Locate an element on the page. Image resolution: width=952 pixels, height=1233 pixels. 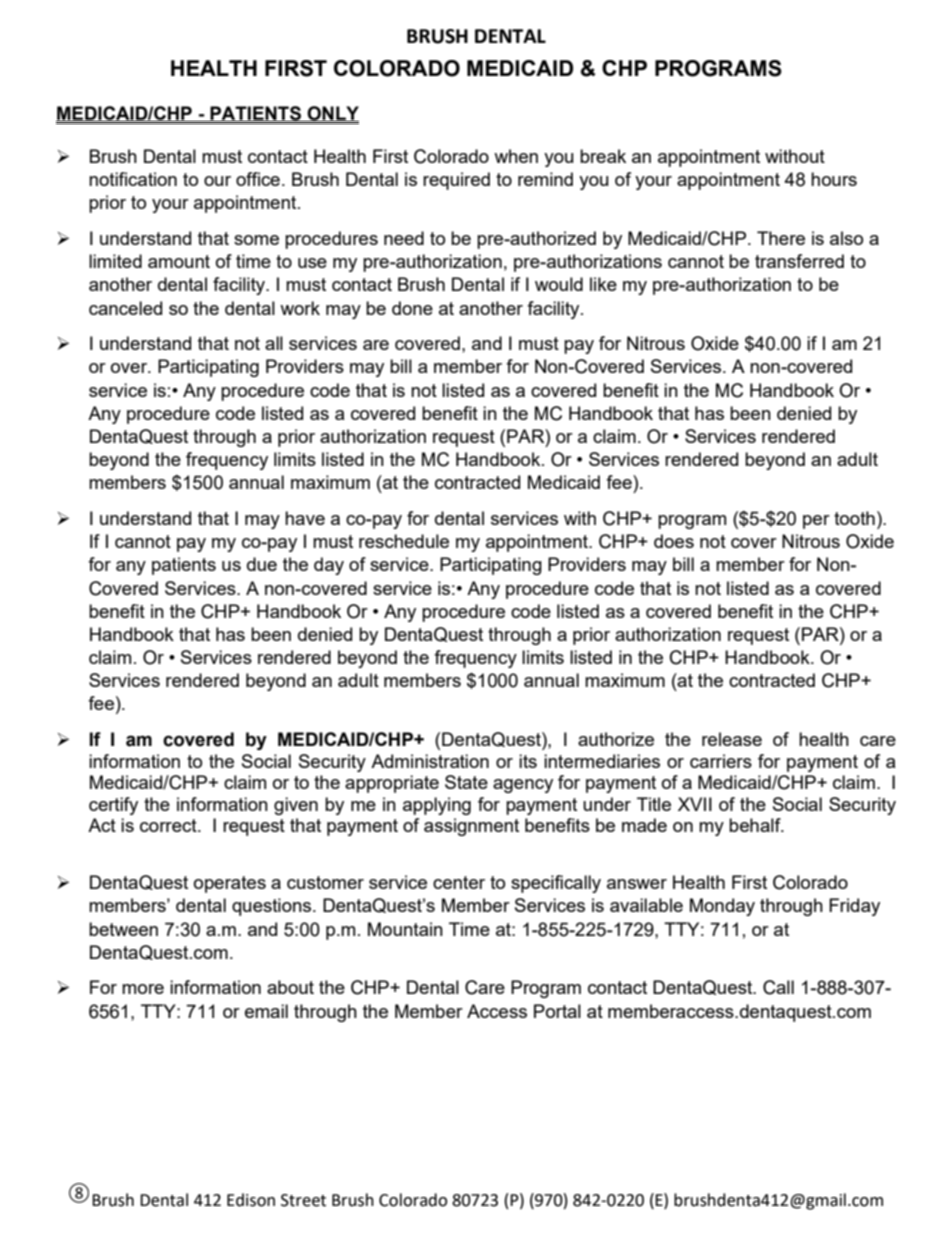
hours is located at coordinates (834, 179).
